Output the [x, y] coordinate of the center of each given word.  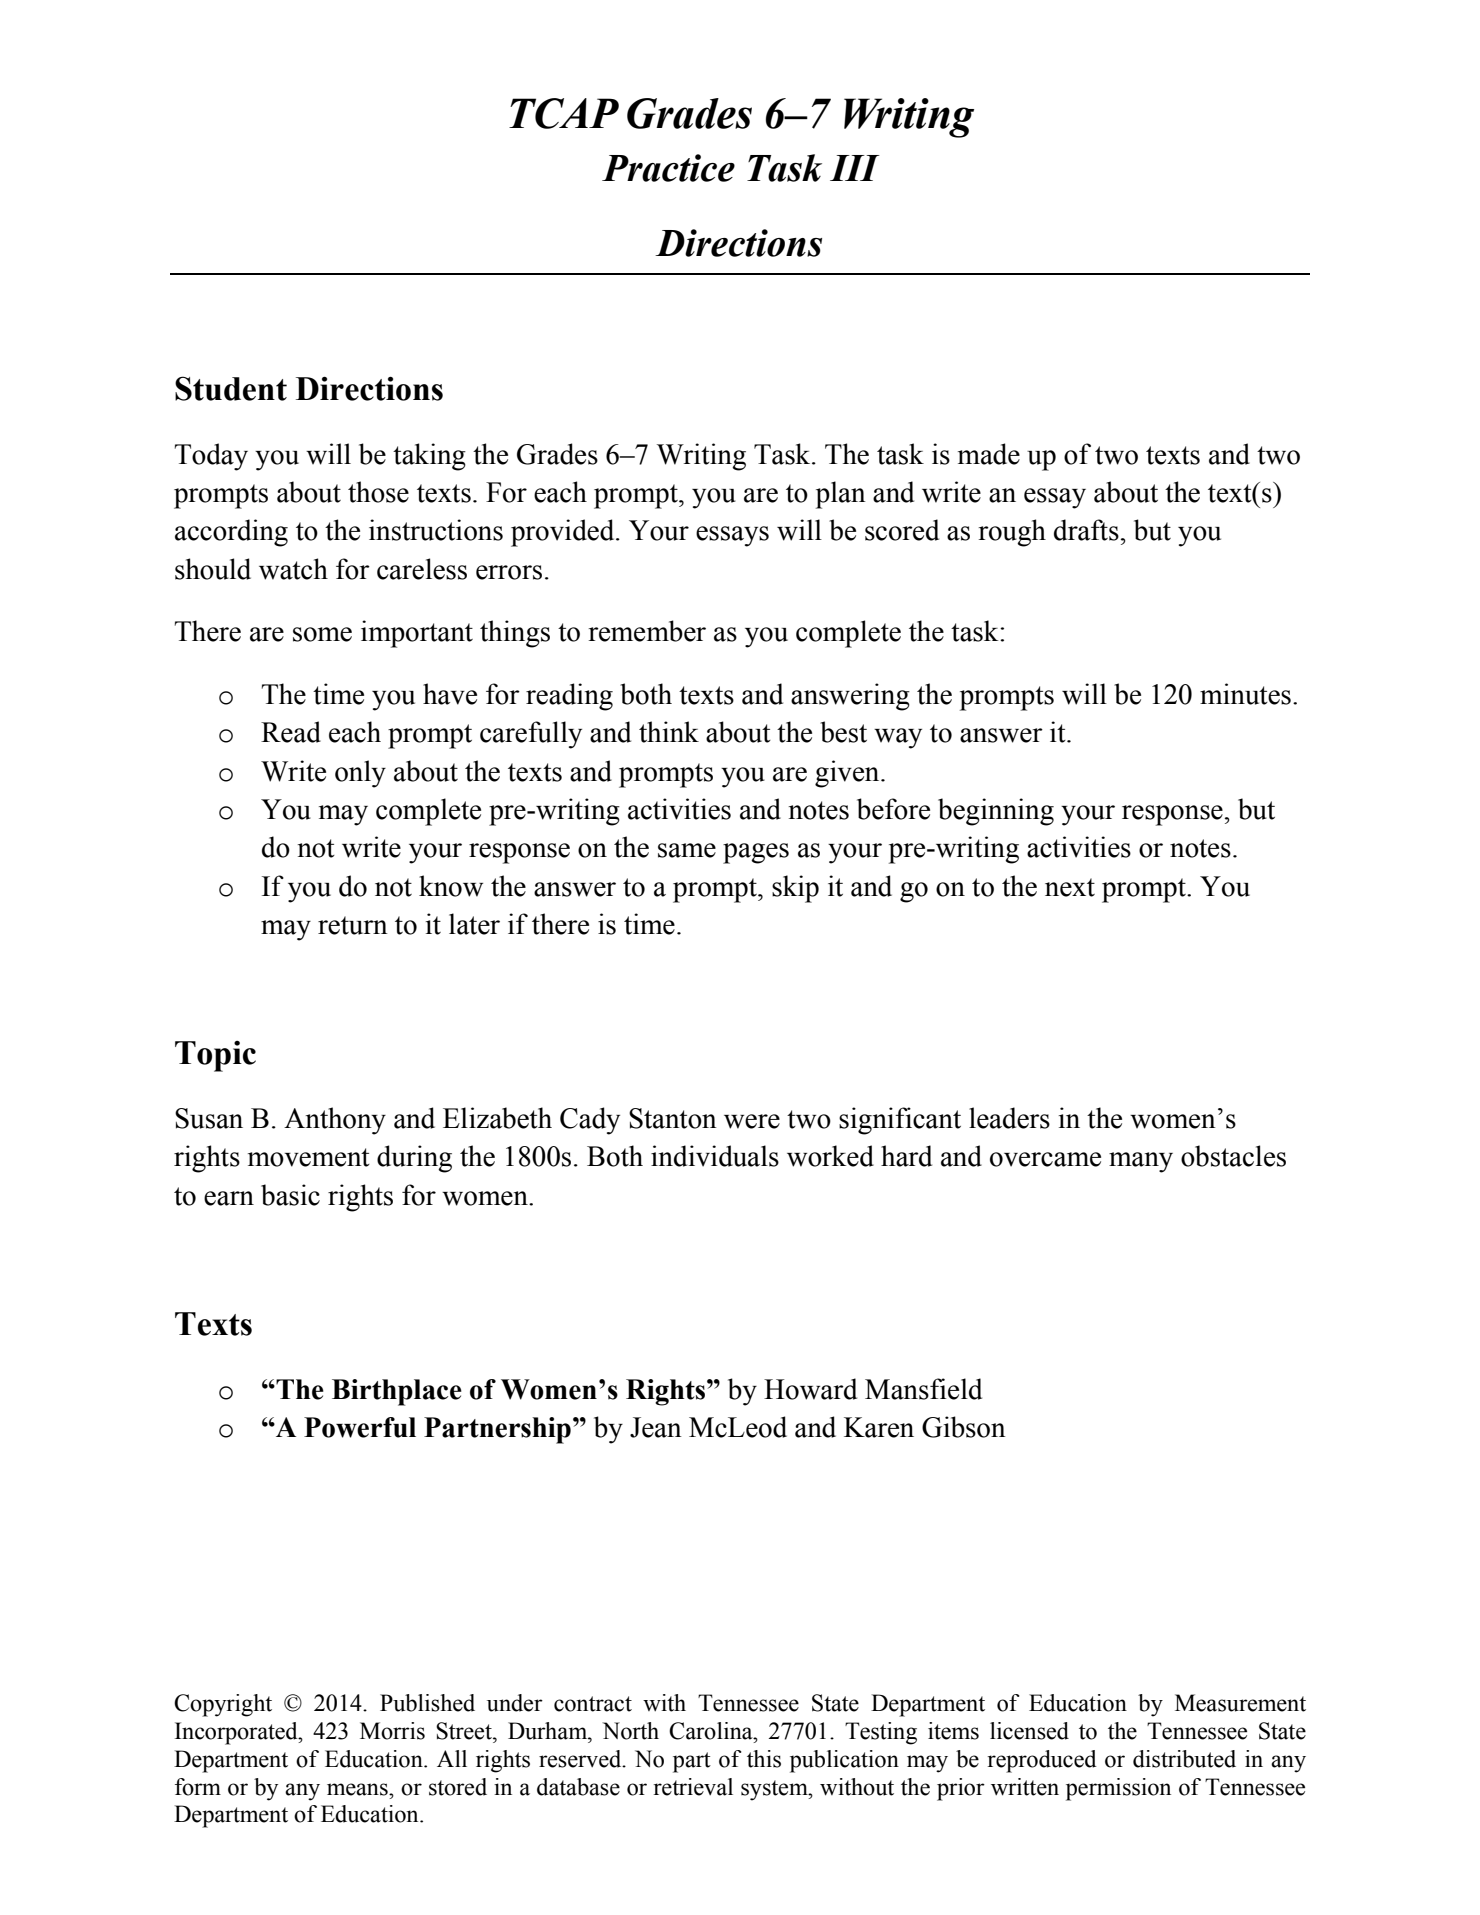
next [1070, 887]
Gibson [964, 1427]
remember [647, 631]
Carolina [712, 1731]
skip [795, 889]
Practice [668, 168]
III [855, 168]
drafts [1086, 530]
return [353, 925]
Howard [810, 1389]
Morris [392, 1731]
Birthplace [397, 1392]
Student [231, 388]
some [322, 634]
